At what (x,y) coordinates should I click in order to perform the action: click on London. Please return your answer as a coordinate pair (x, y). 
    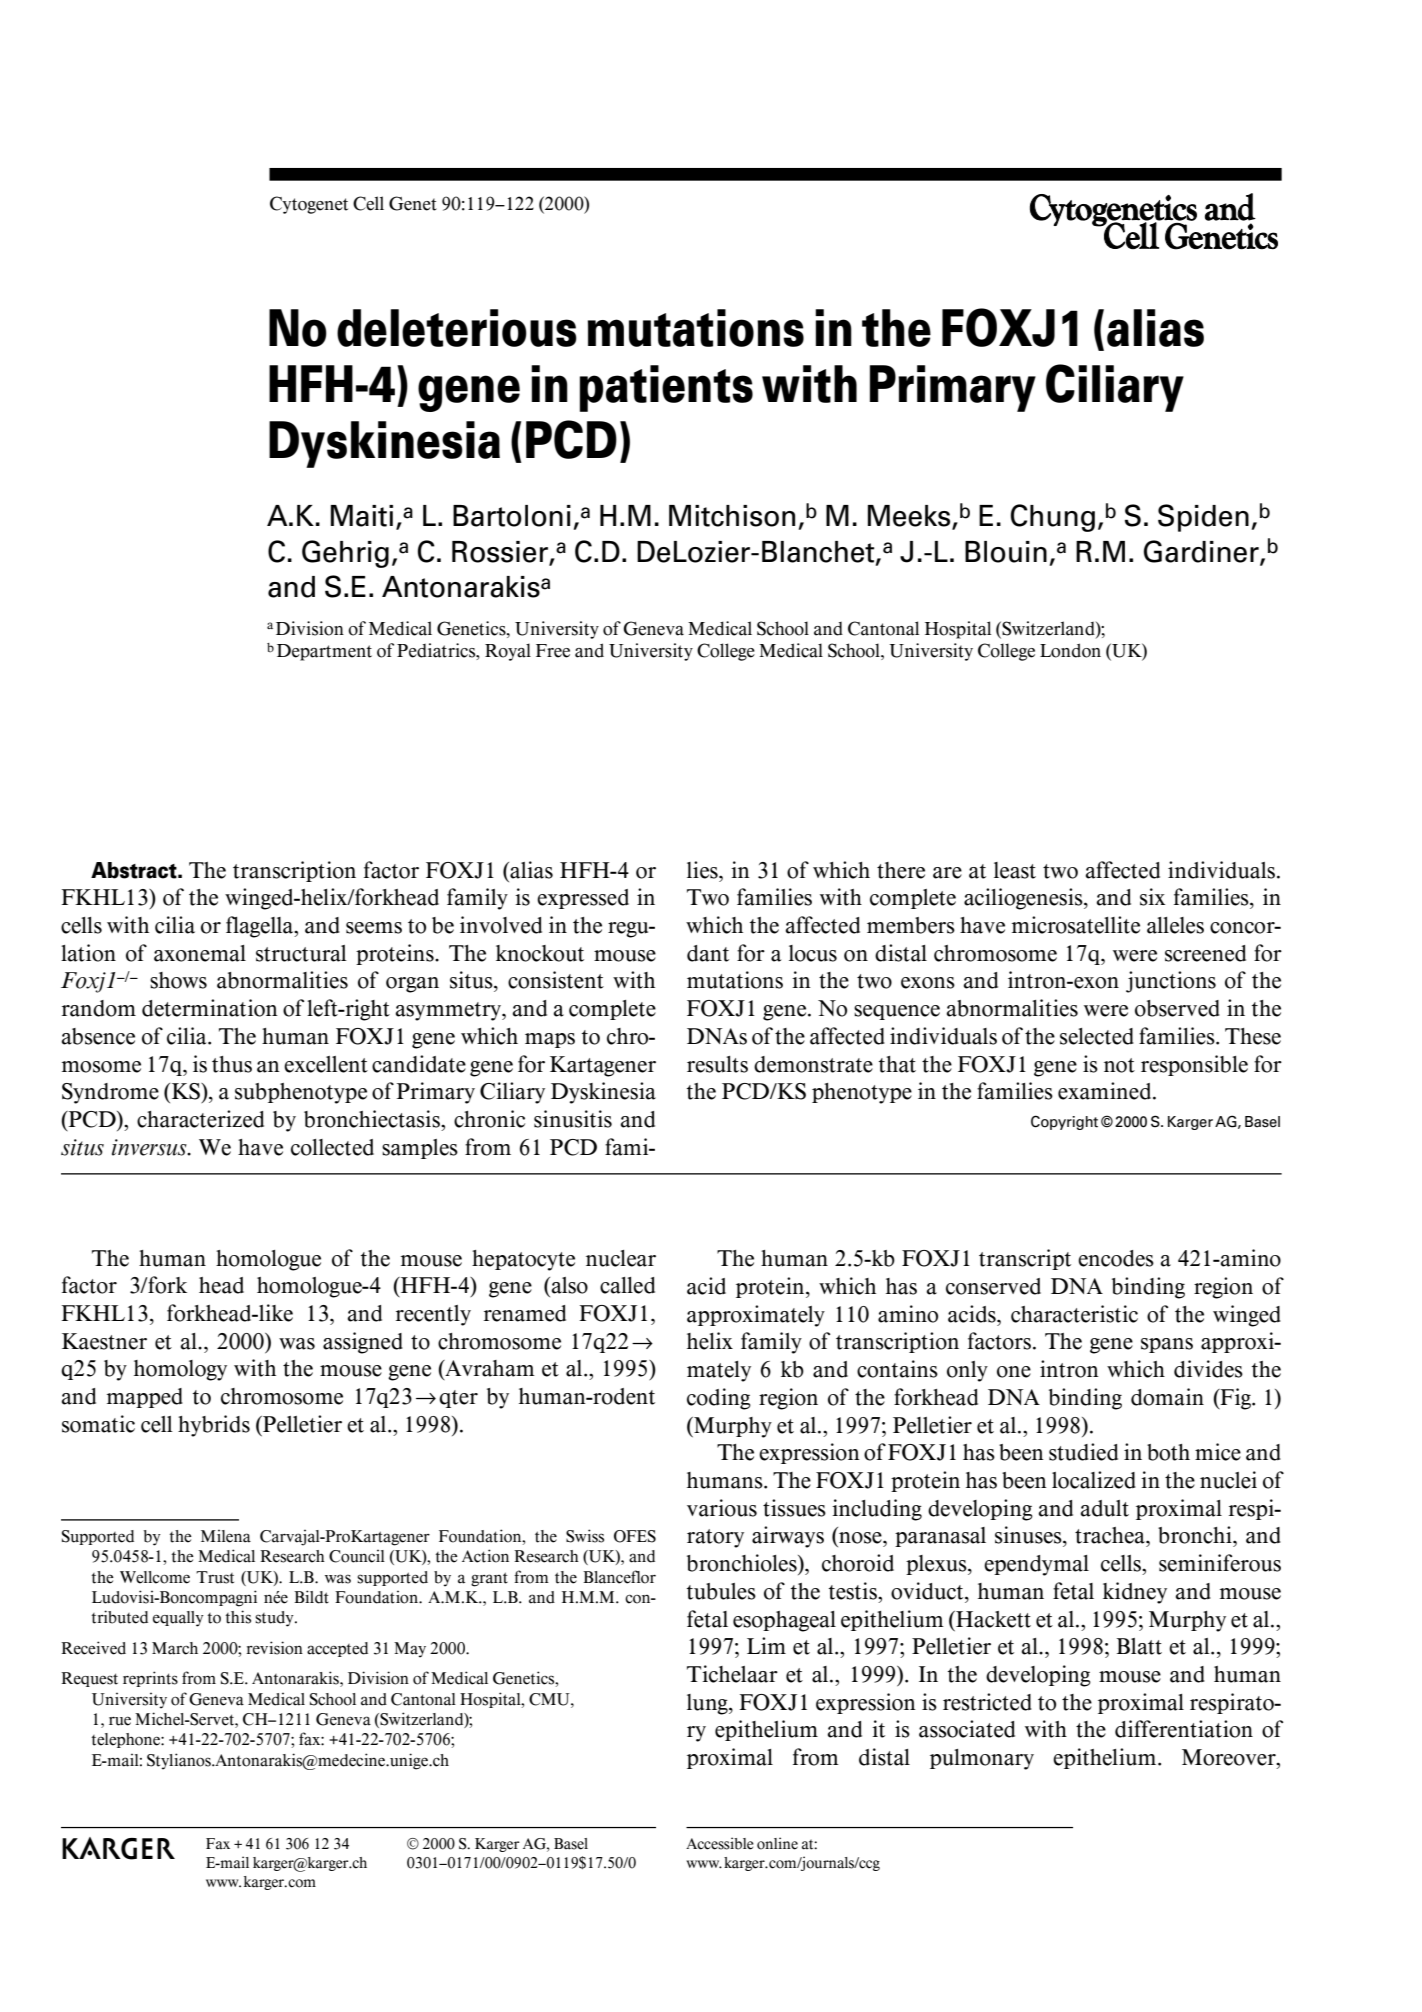
    Looking at the image, I should click on (1070, 650).
